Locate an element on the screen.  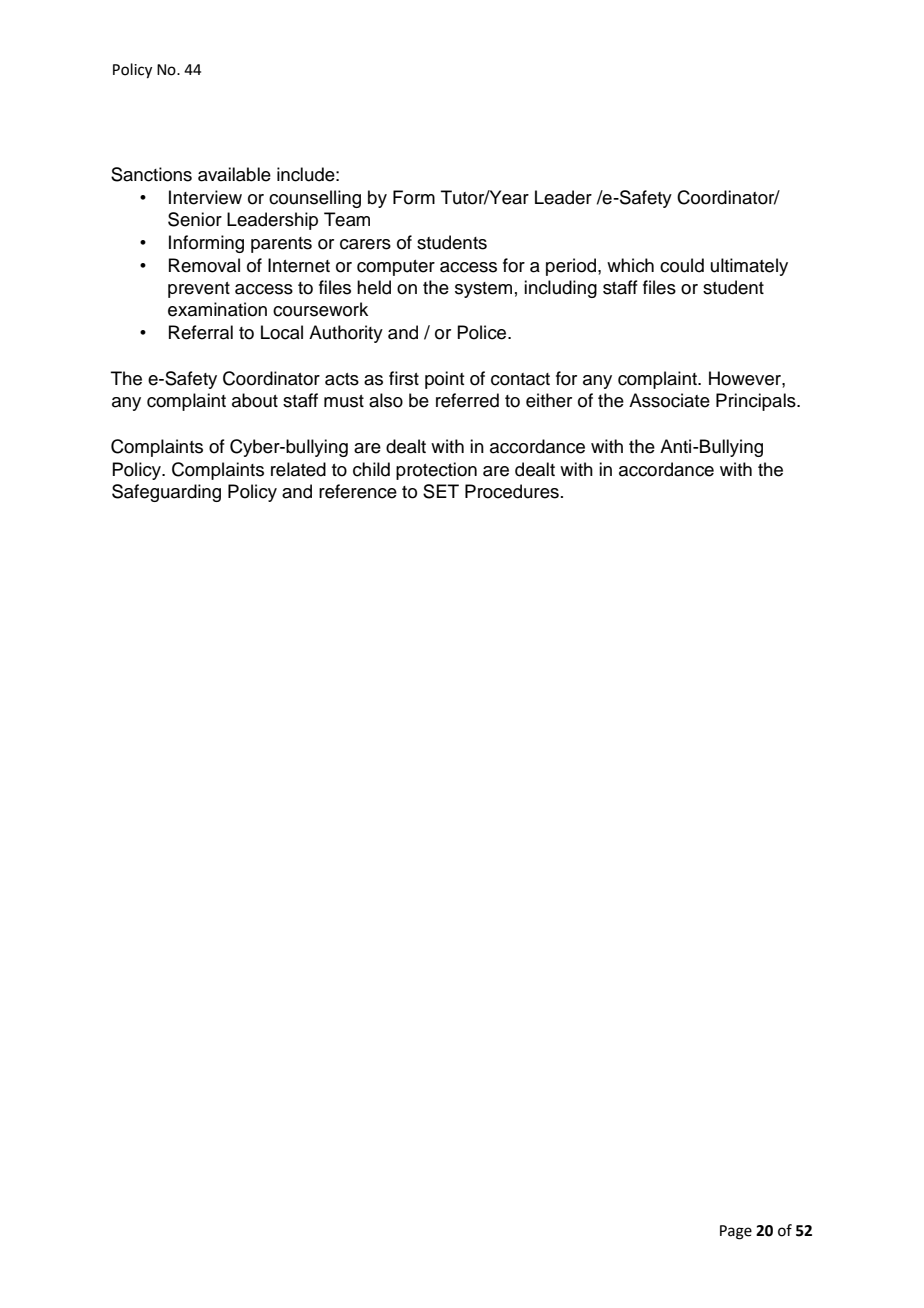
could is located at coordinates (682, 265).
